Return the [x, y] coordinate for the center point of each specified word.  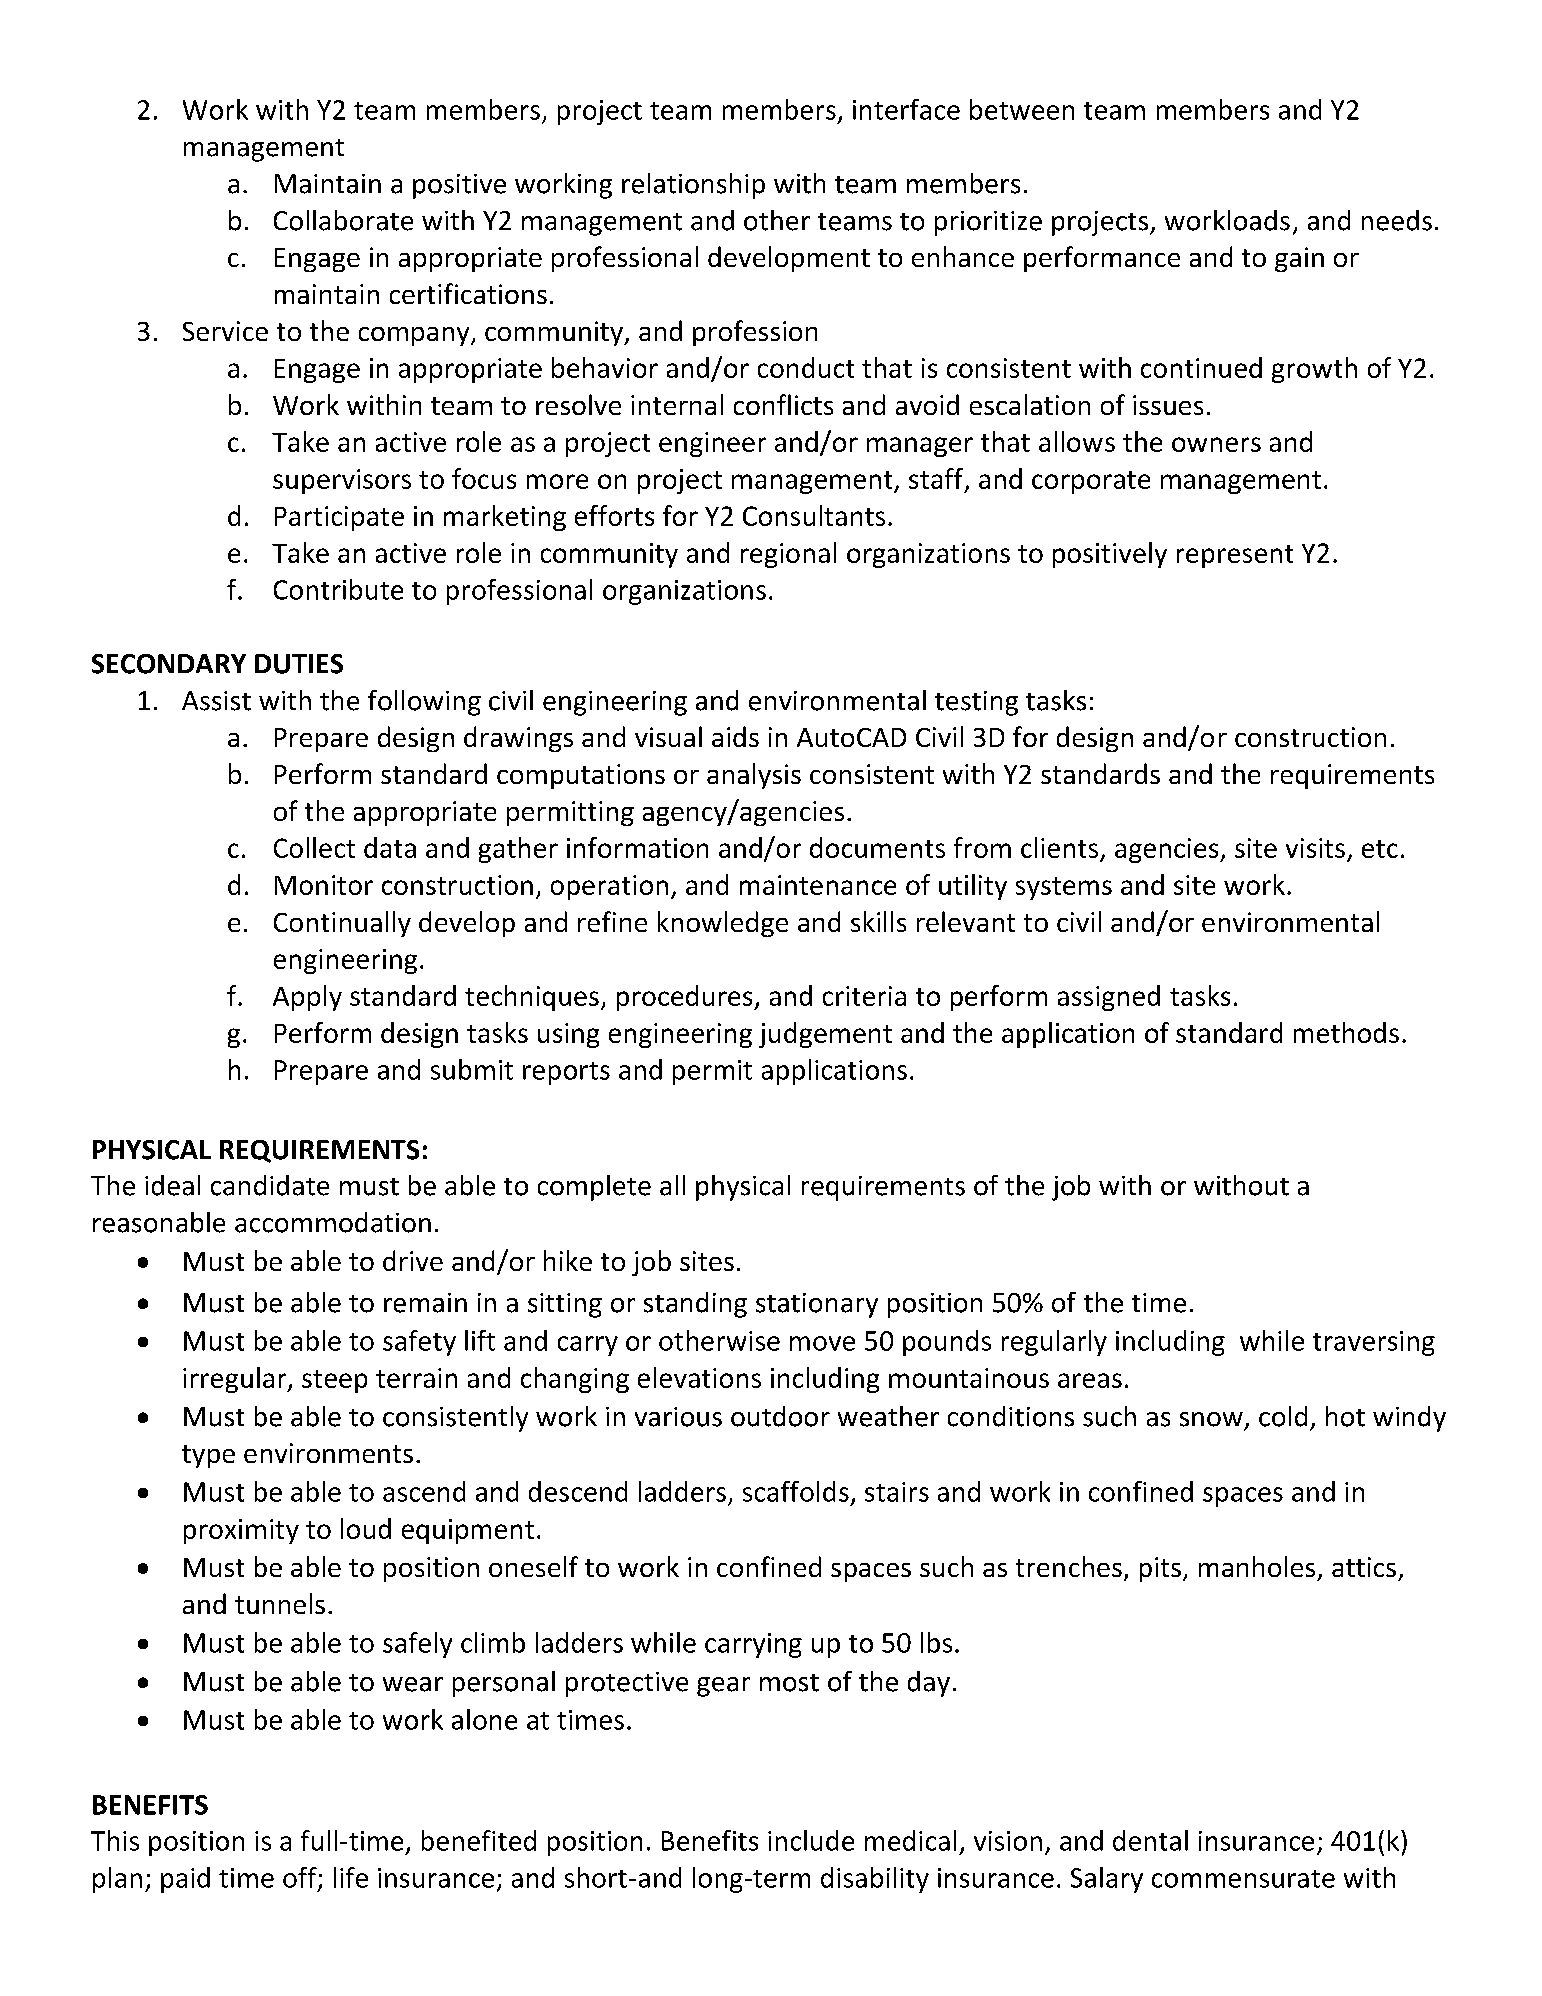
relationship [693, 186]
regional [788, 555]
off [301, 1878]
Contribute [338, 589]
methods [1346, 1032]
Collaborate [343, 220]
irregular [236, 1380]
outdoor [780, 1416]
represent [1235, 556]
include [811, 1840]
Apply [307, 998]
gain [1299, 259]
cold [1283, 1416]
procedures [686, 998]
